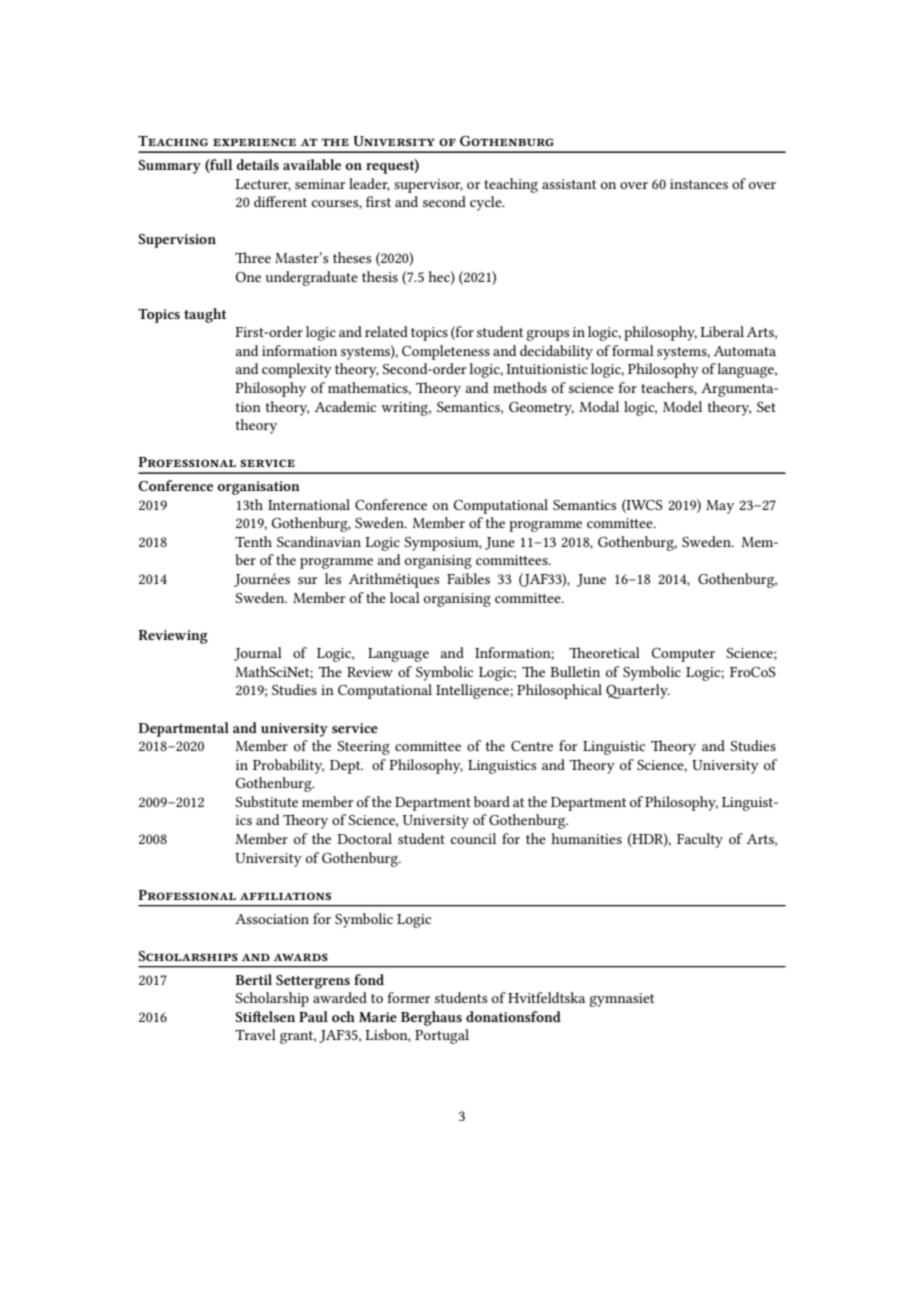 The height and width of the page is (1308, 924). Describe the element at coordinates (446, 352) in the page. I see `Completeness` at that location.
